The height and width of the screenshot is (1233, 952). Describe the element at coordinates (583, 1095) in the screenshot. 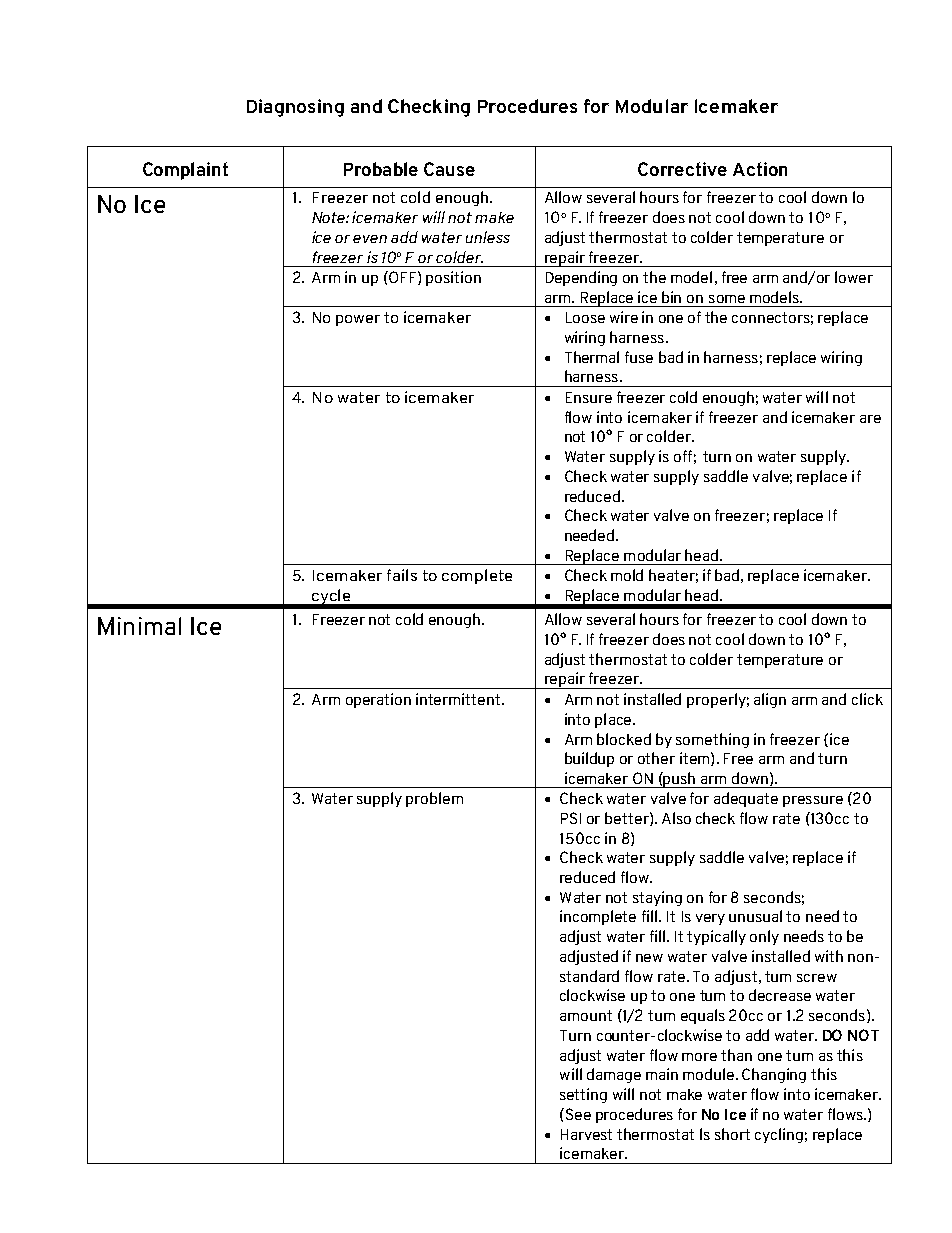

I see `setting` at that location.
